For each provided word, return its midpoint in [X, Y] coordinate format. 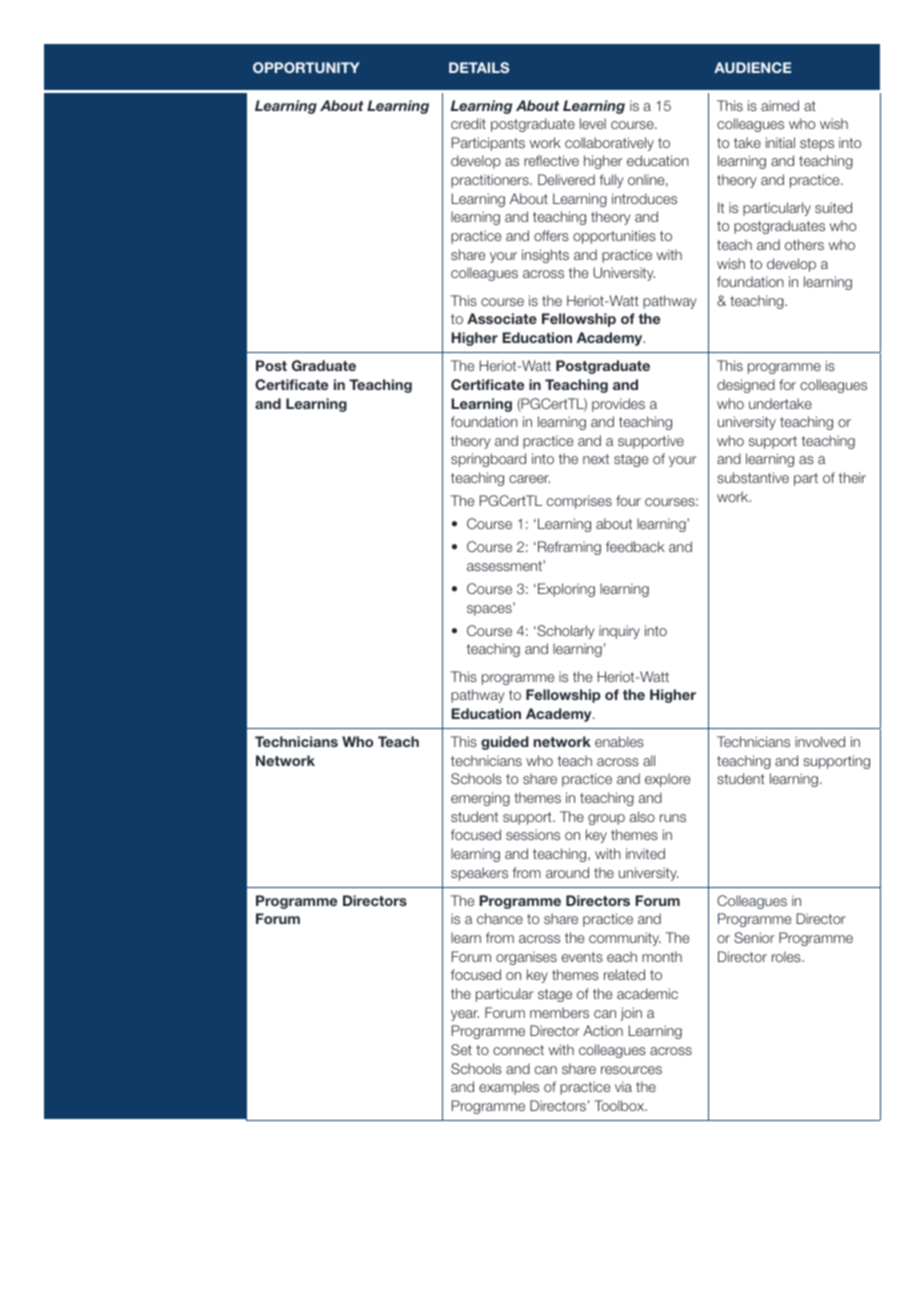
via [623, 1086]
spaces [490, 609]
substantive [753, 477]
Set [461, 1049]
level [593, 123]
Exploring [566, 590]
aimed [780, 105]
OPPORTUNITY [306, 67]
